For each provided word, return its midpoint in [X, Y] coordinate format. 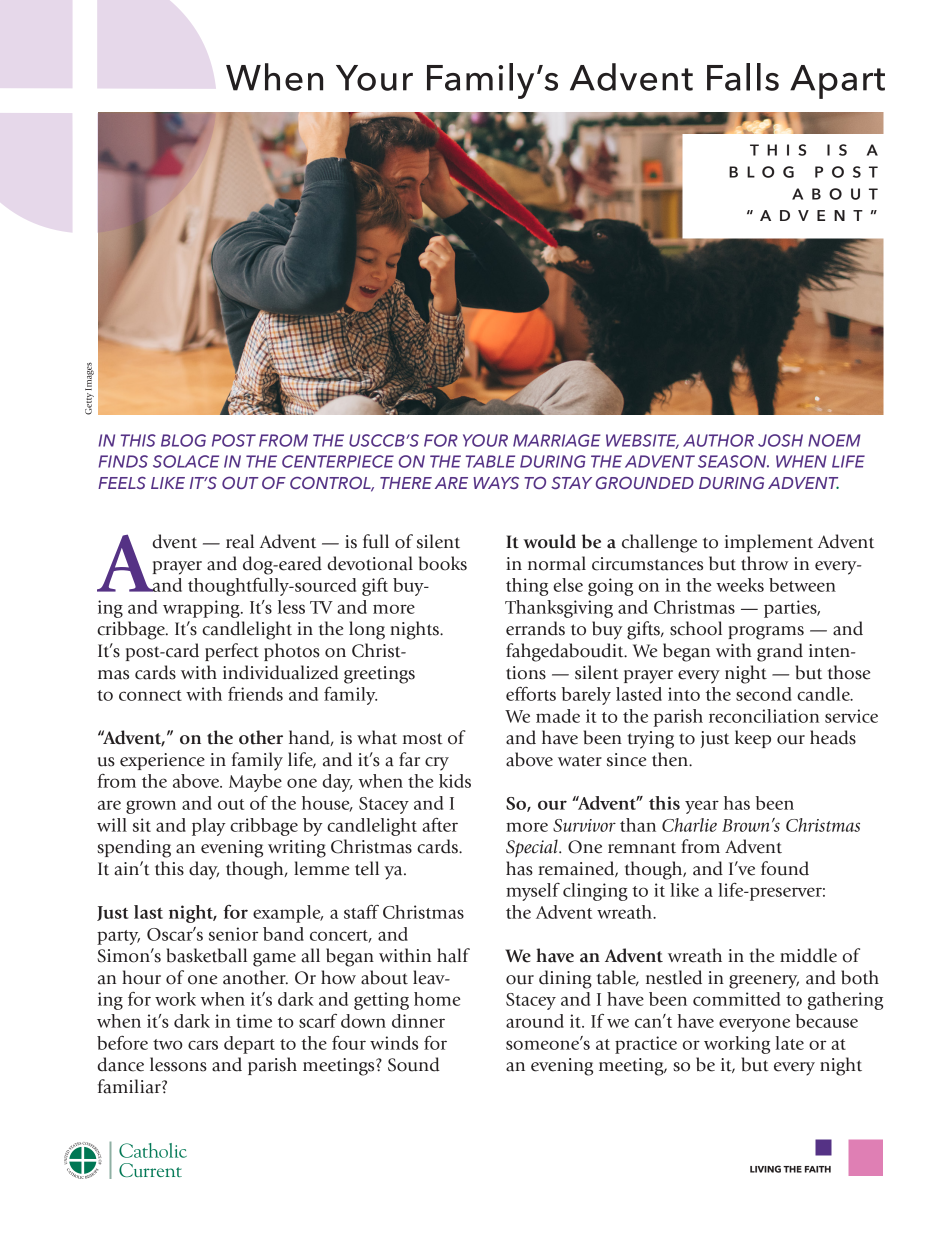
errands [535, 628]
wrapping [202, 609]
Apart [837, 82]
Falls [743, 77]
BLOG [183, 440]
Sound [414, 1064]
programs [766, 633]
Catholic [153, 1150]
